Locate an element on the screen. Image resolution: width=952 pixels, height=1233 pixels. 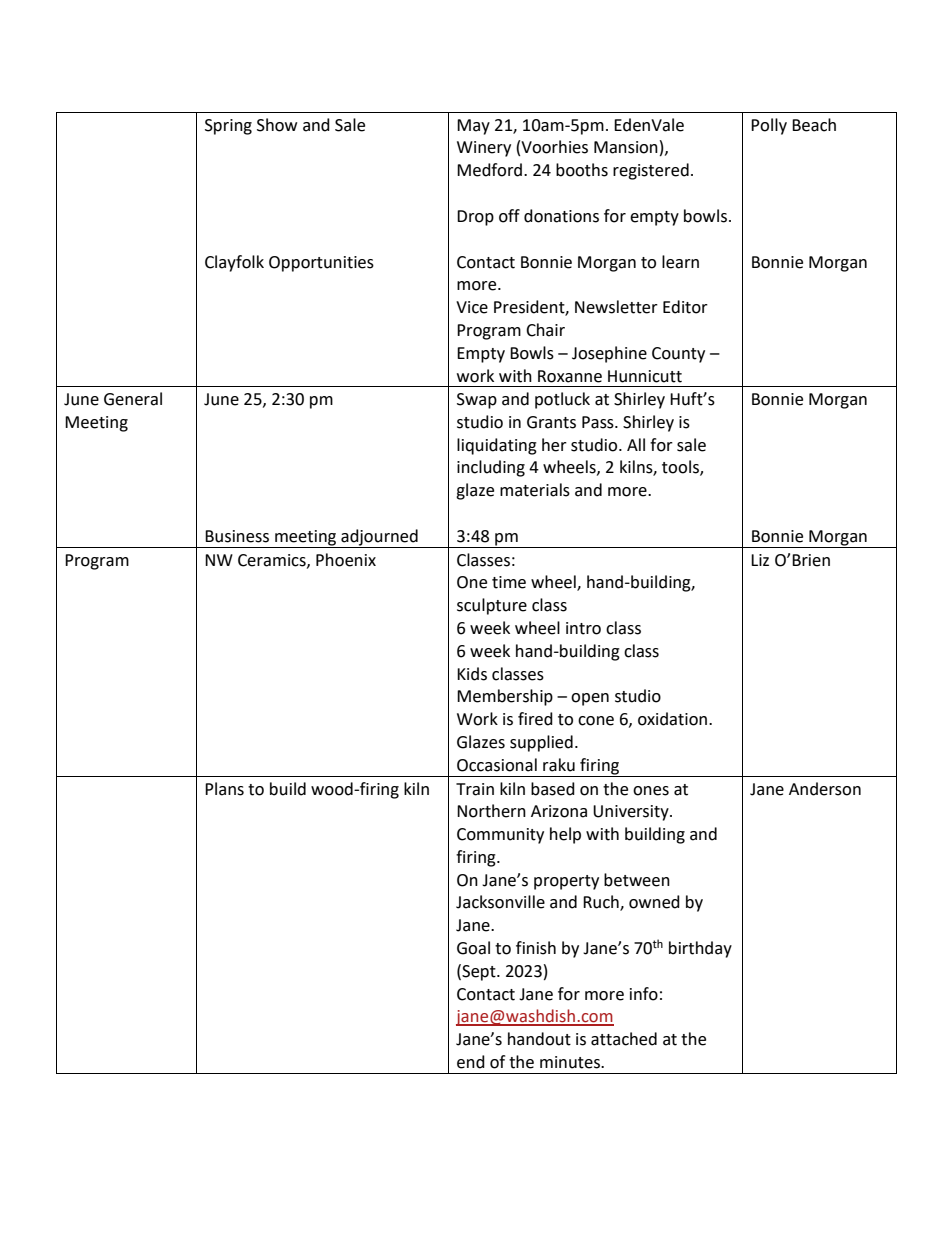
sculpture is located at coordinates (492, 606).
